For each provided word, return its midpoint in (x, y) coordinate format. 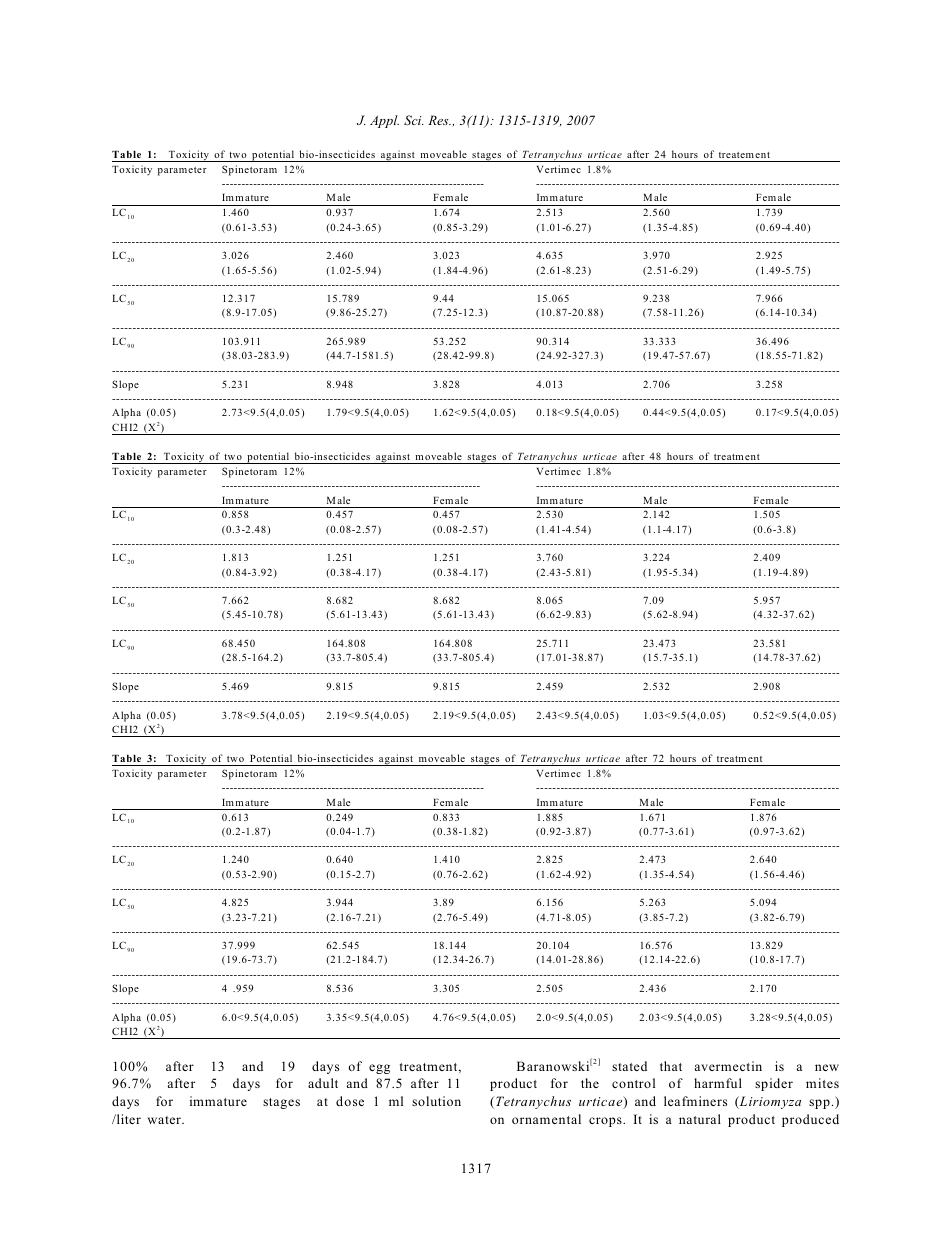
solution (436, 1101)
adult (323, 1083)
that (671, 1066)
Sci (414, 120)
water (165, 1120)
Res (439, 120)
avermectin (728, 1066)
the (590, 1083)
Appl (384, 121)
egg (379, 1069)
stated (629, 1066)
